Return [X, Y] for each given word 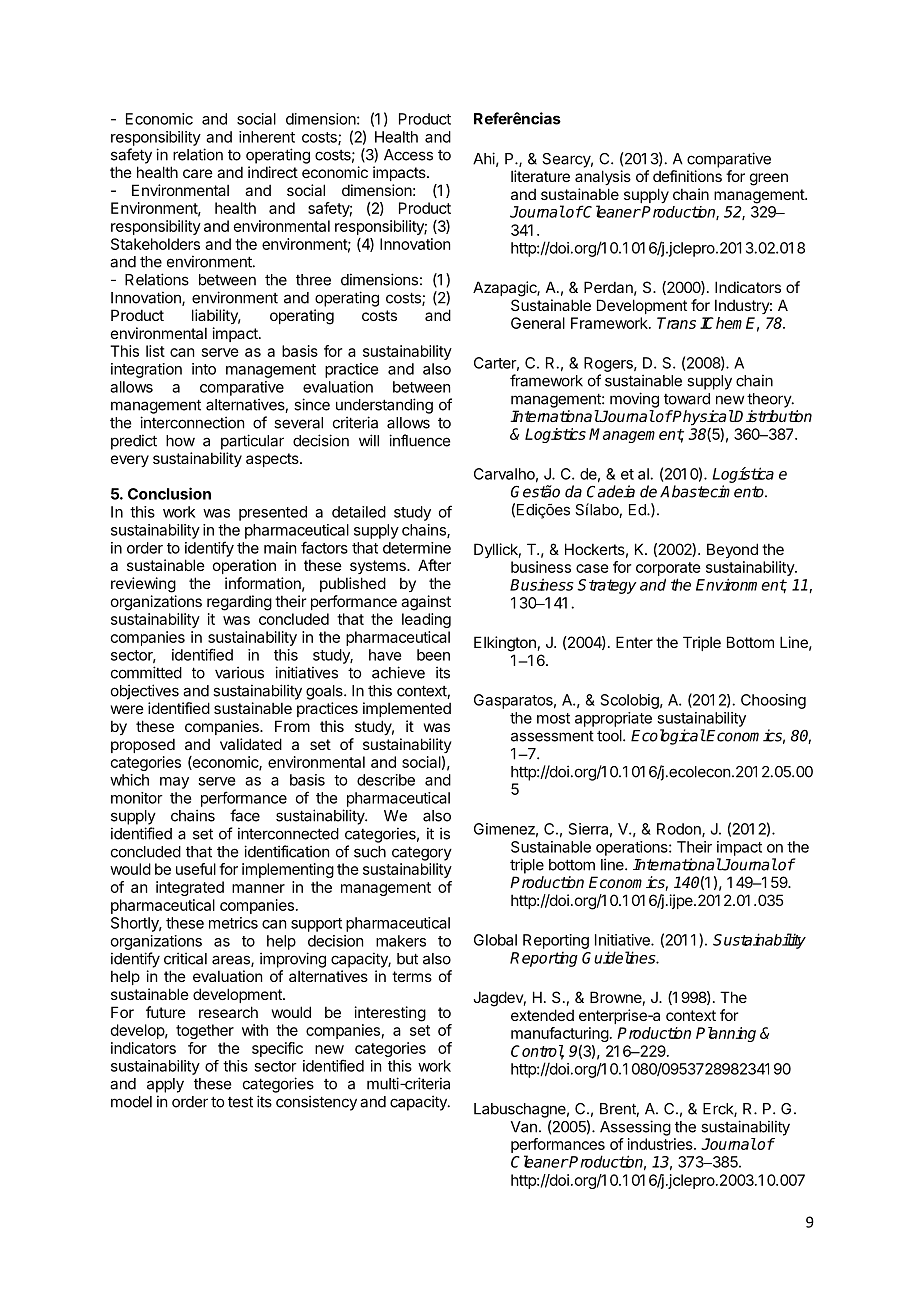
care [198, 173]
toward [687, 399]
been [433, 655]
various [239, 672]
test [240, 1102]
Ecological [668, 737]
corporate [668, 569]
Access [408, 155]
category [422, 853]
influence [419, 440]
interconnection [192, 422]
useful [196, 869]
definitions [687, 176]
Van [524, 1127]
